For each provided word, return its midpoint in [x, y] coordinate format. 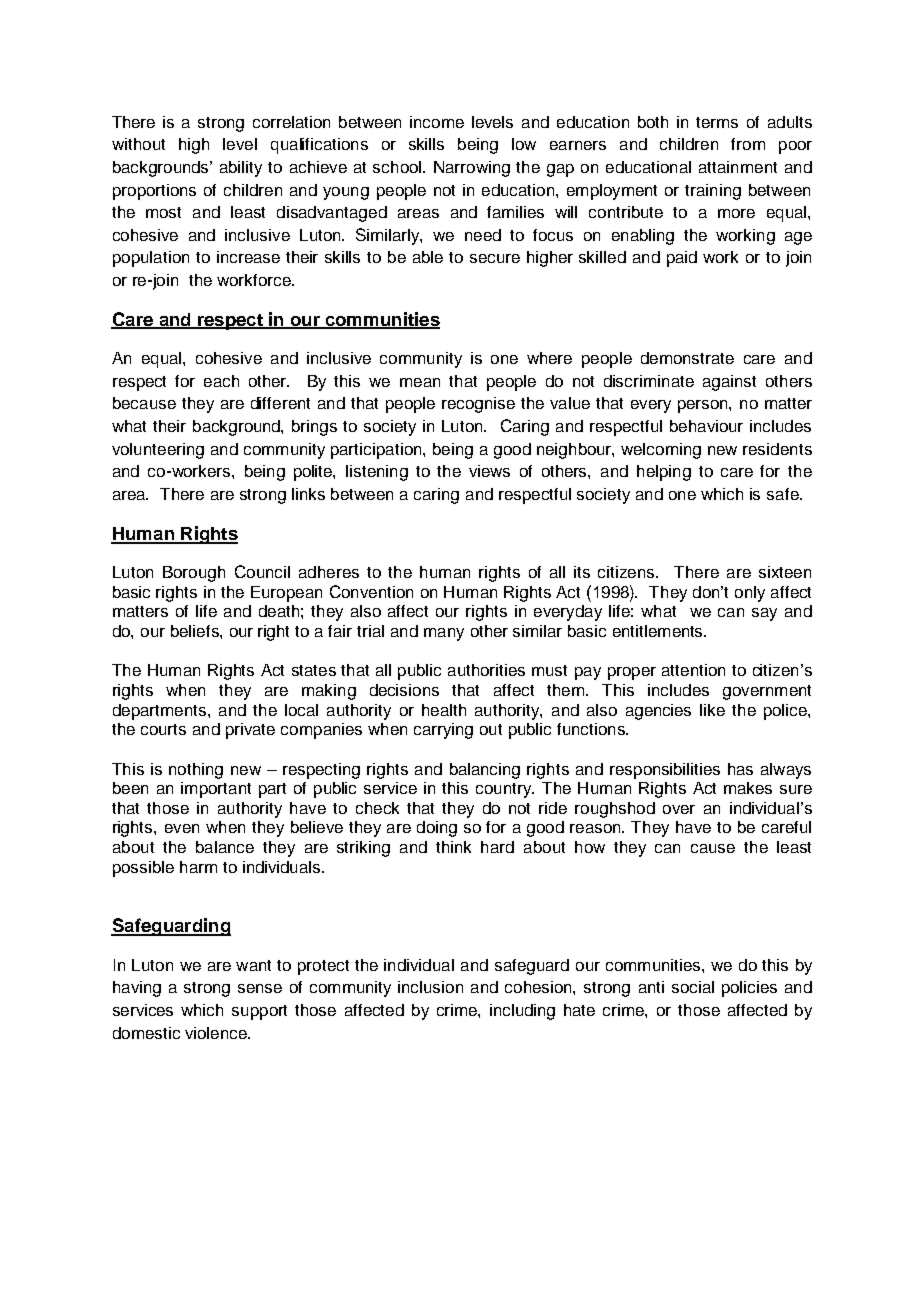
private [250, 731]
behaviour [706, 426]
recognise [478, 405]
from [748, 144]
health [444, 710]
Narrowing [472, 169]
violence [217, 1033]
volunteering [158, 451]
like [712, 710]
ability [241, 169]
